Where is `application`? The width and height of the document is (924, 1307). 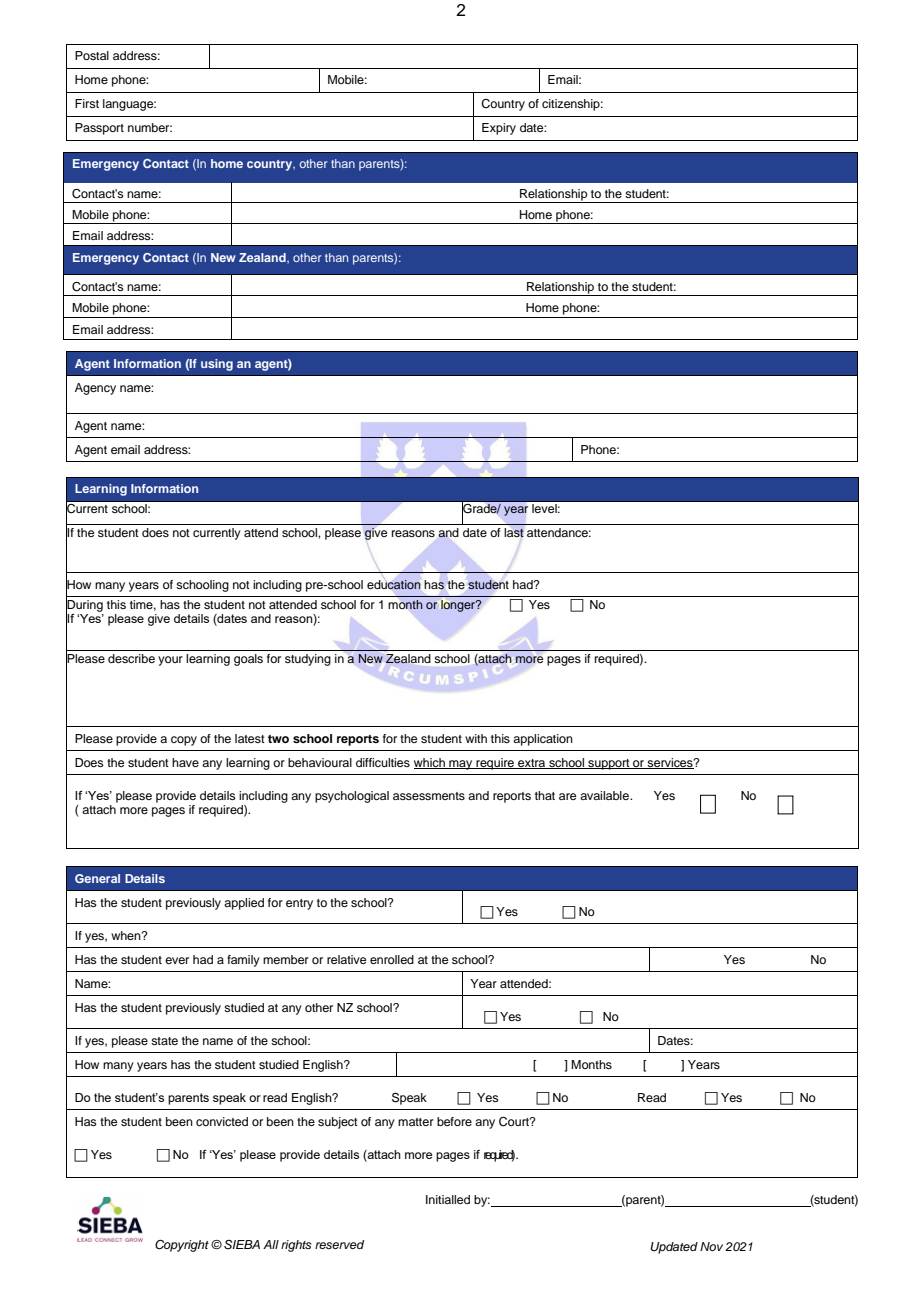
application is located at coordinates (543, 740).
